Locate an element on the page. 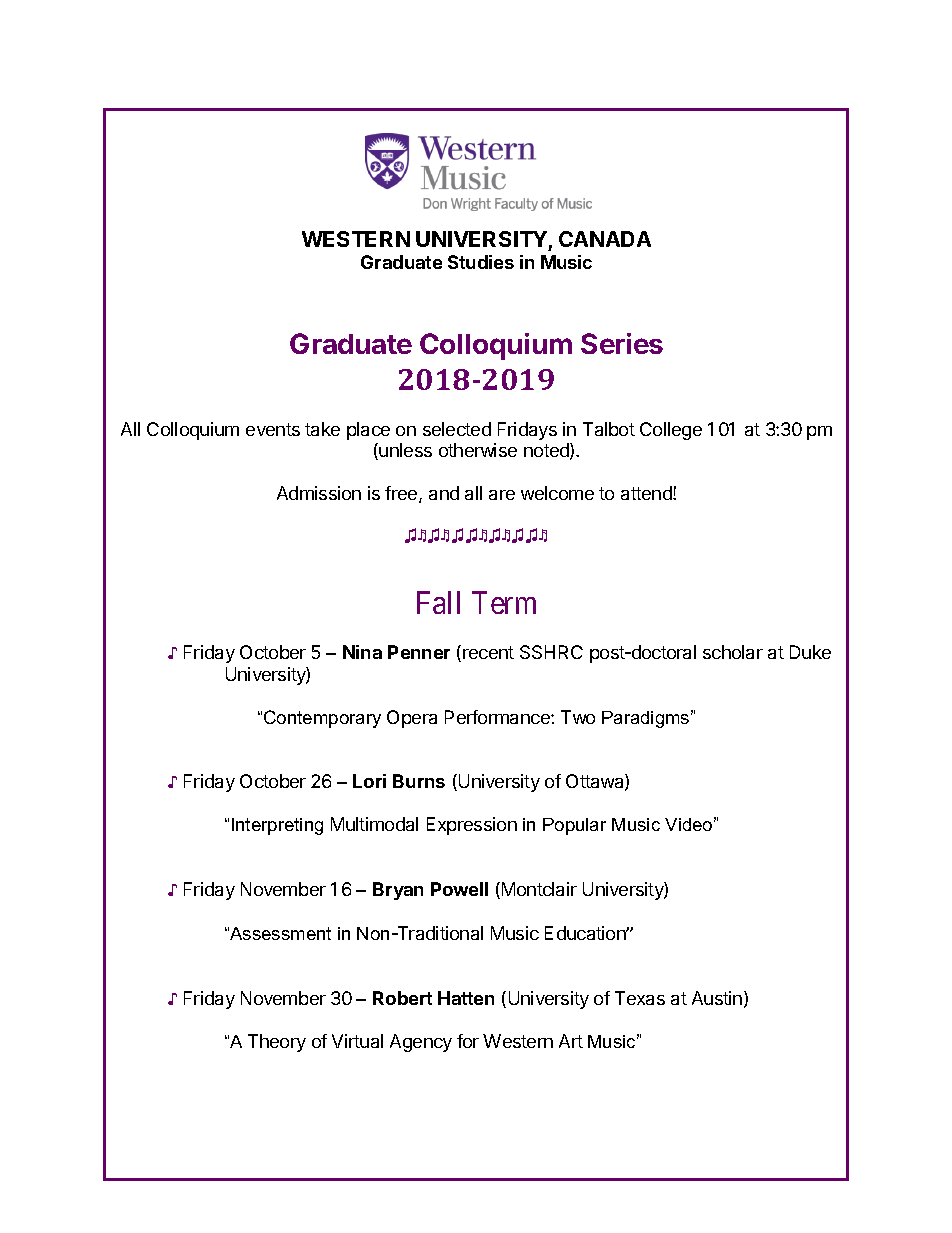 Image resolution: width=952 pixels, height=1233 pixels. welcome is located at coordinates (557, 493).
